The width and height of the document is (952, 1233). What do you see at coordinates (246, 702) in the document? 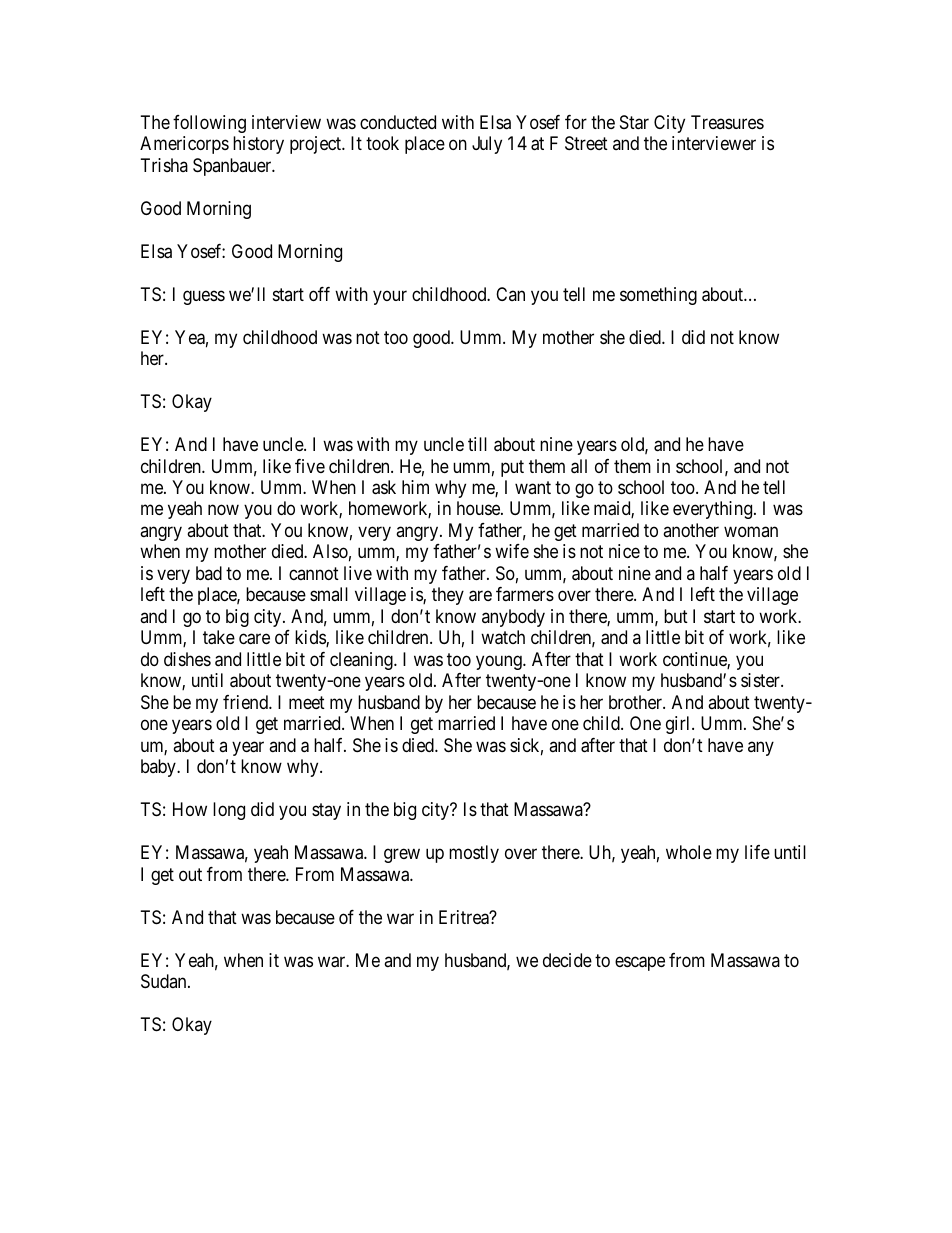
I see `friend` at bounding box center [246, 702].
